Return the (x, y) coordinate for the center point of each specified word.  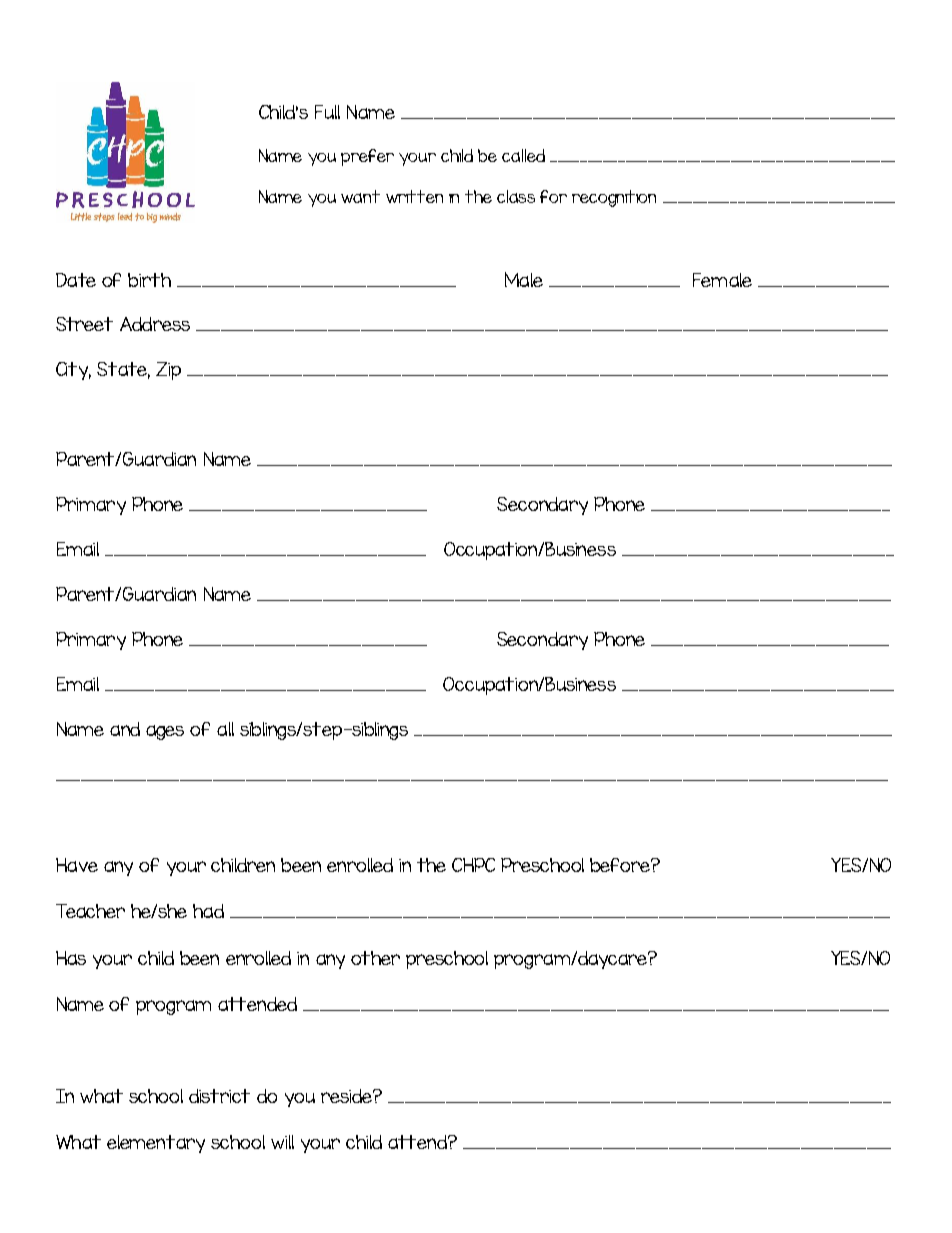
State (123, 370)
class (516, 196)
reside (347, 1096)
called (523, 155)
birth (149, 280)
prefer (367, 157)
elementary (156, 1144)
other (375, 958)
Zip (168, 371)
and (125, 729)
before (621, 865)
